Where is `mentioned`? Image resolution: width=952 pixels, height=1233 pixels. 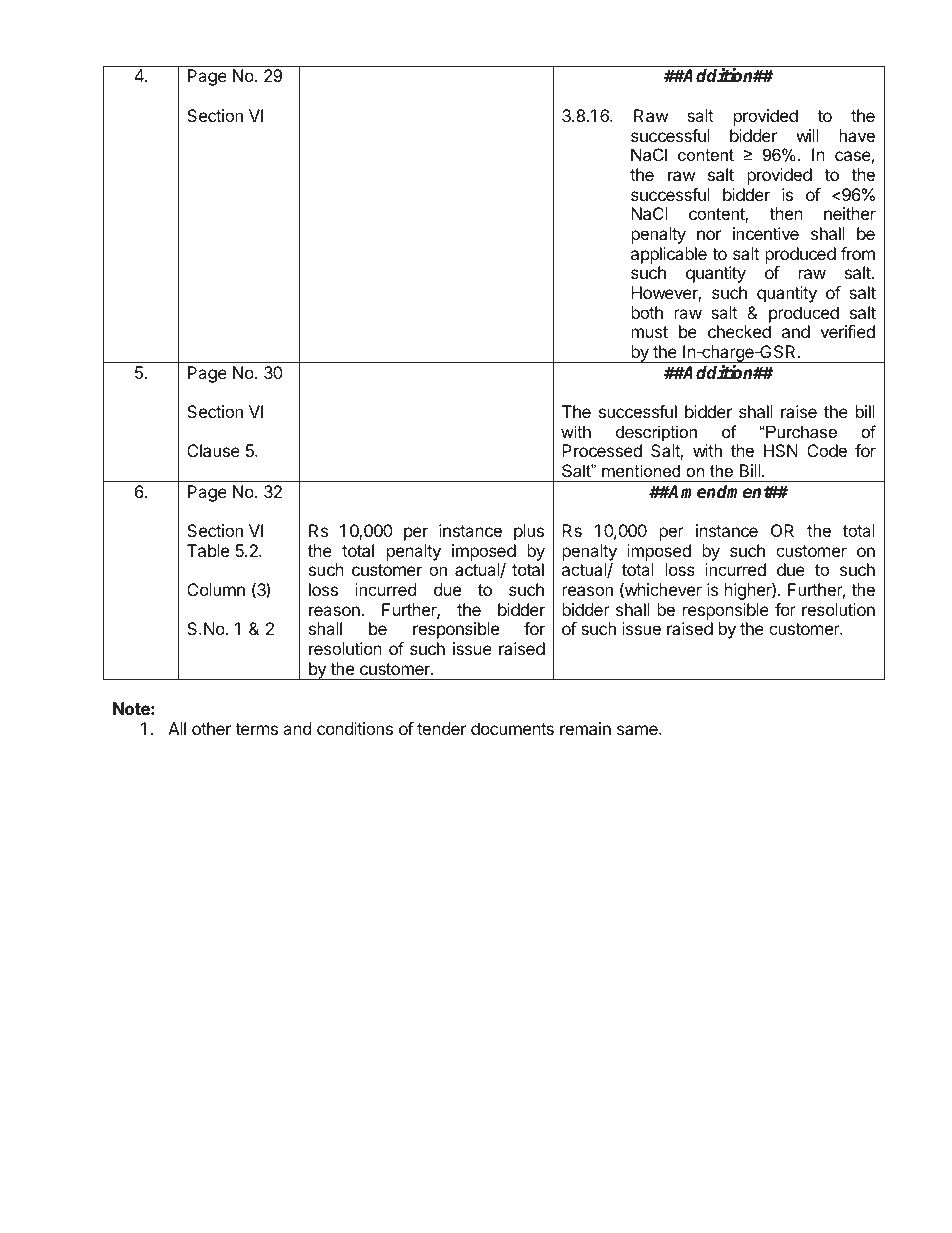 mentioned is located at coordinates (641, 470).
